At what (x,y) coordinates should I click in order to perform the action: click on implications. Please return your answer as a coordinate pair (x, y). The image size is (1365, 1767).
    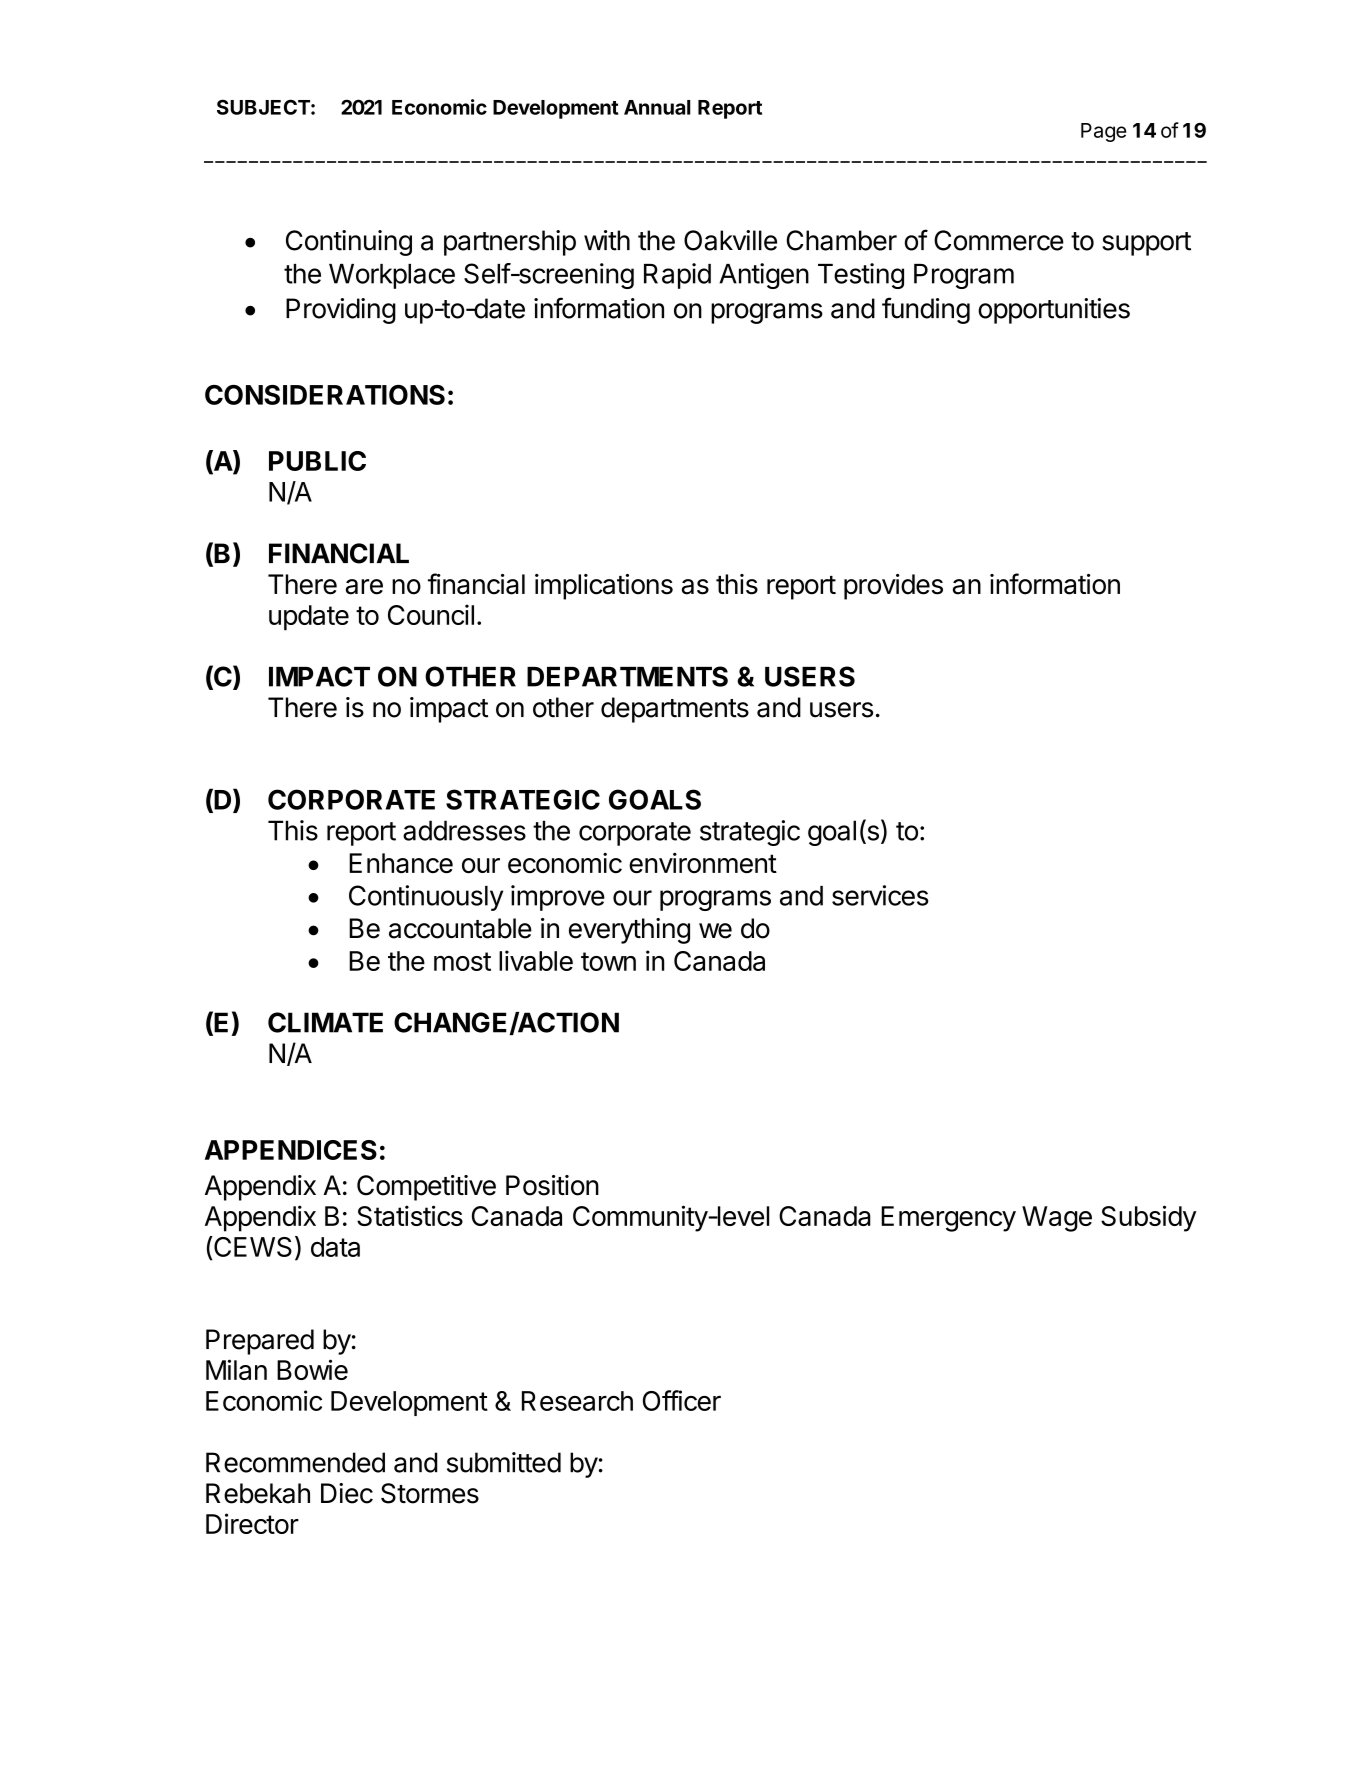
    Looking at the image, I should click on (604, 587).
